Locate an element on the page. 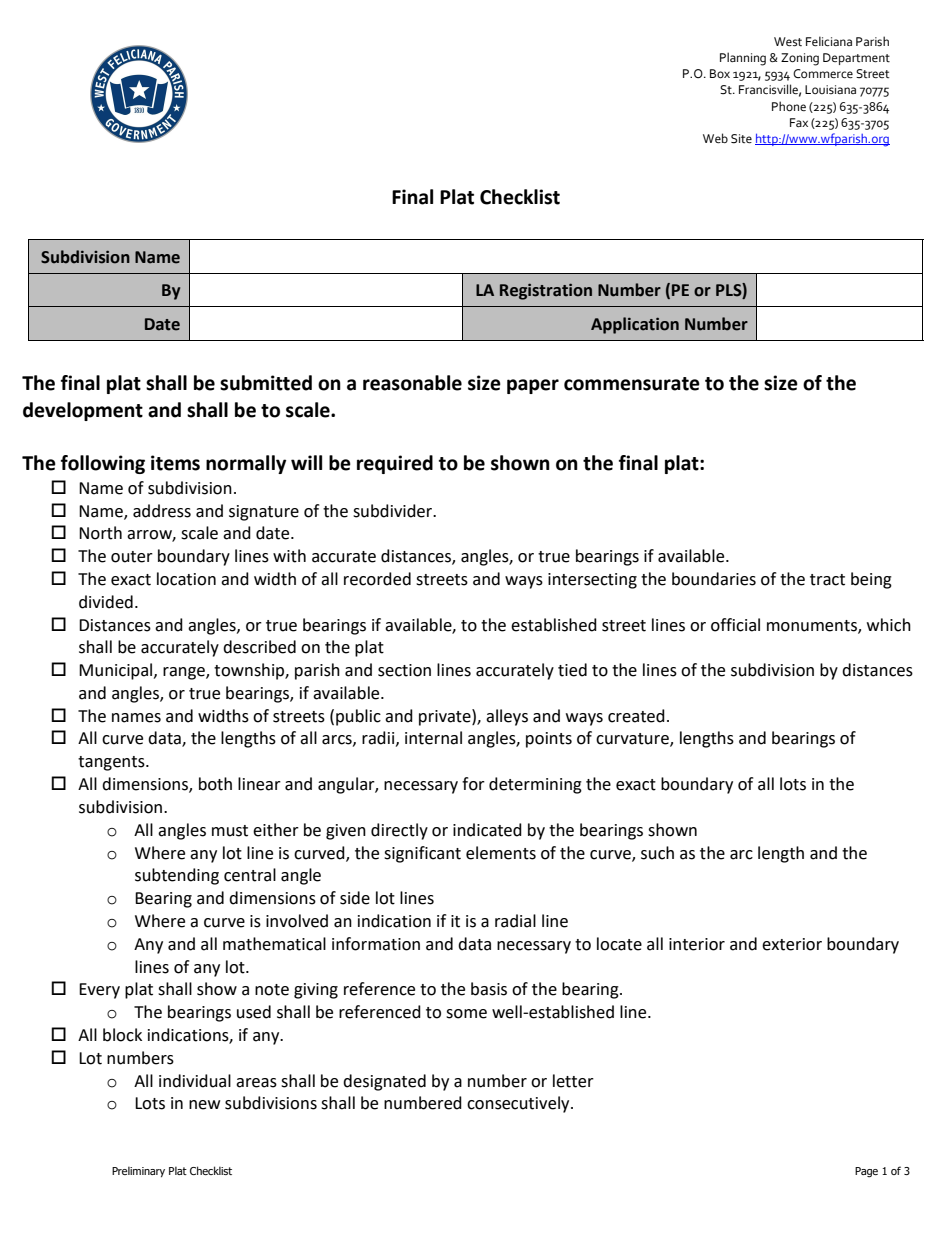 The image size is (952, 1233). Box is located at coordinates (720, 74).
